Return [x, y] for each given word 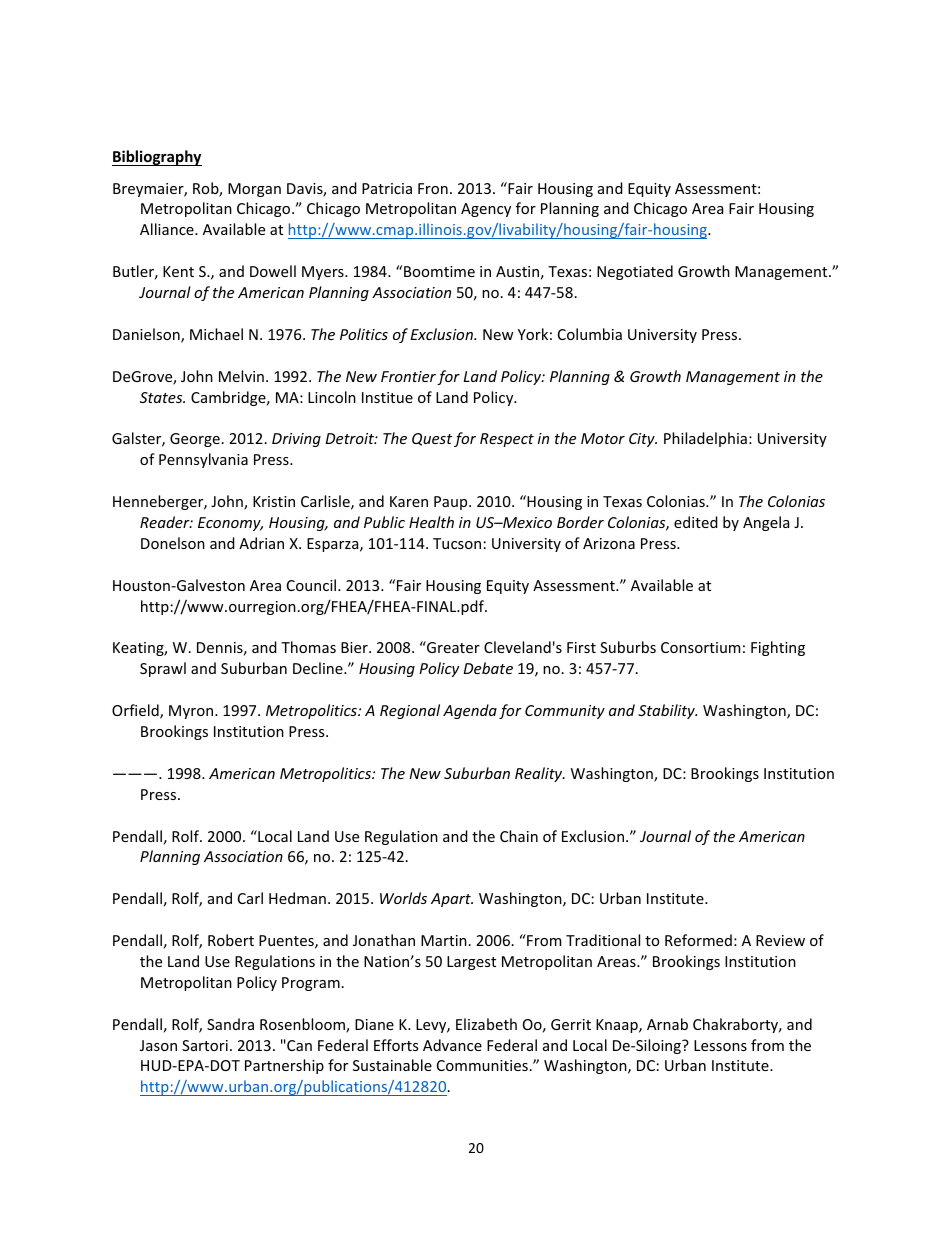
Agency [486, 210]
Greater [452, 647]
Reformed [698, 940]
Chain [519, 836]
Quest [432, 439]
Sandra [230, 1024]
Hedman [297, 898]
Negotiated [635, 272]
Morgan [254, 190]
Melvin [241, 376]
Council [313, 585]
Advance [452, 1045]
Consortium [700, 647]
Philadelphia [705, 439]
